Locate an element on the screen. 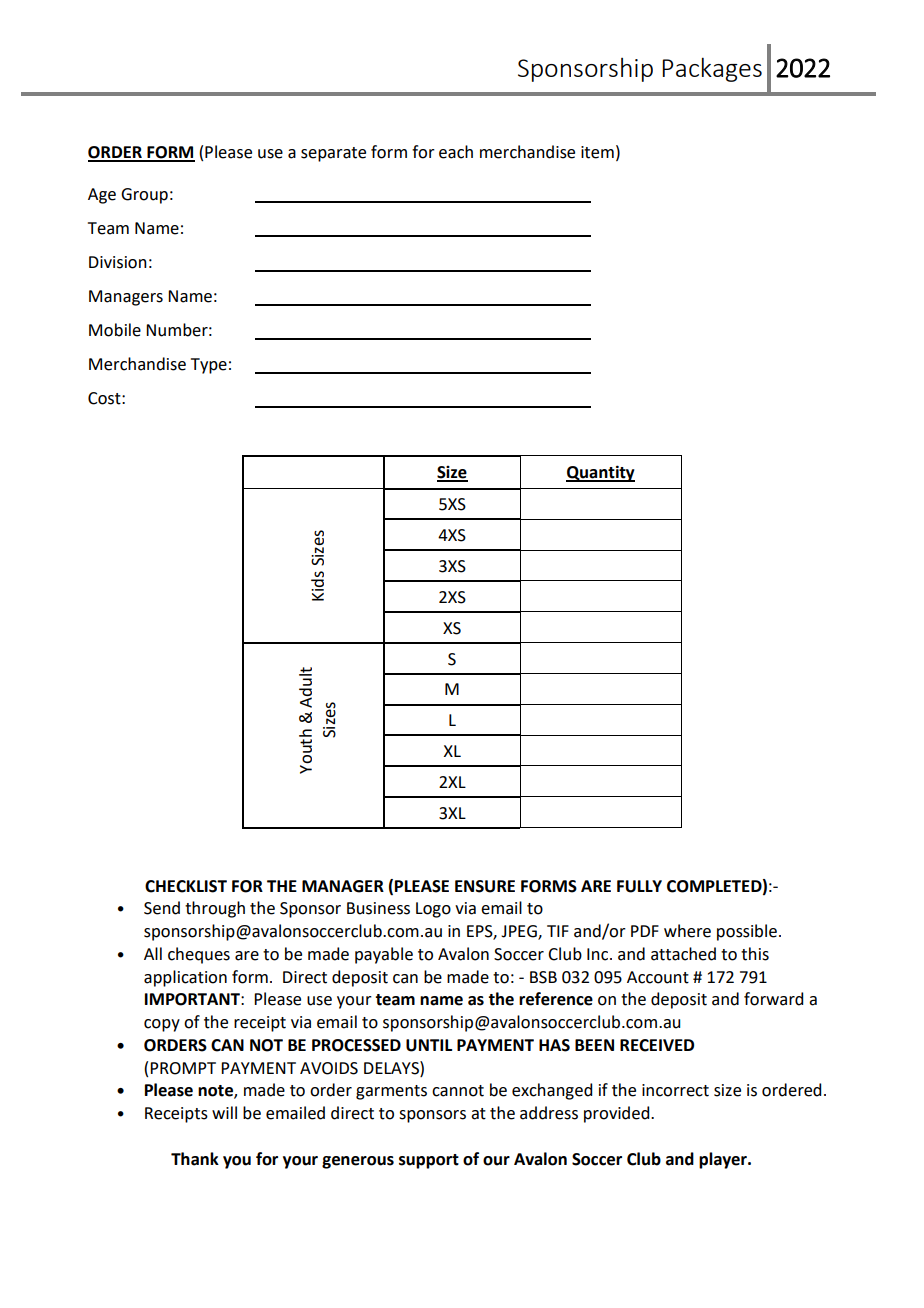  Packages is located at coordinates (712, 69).
